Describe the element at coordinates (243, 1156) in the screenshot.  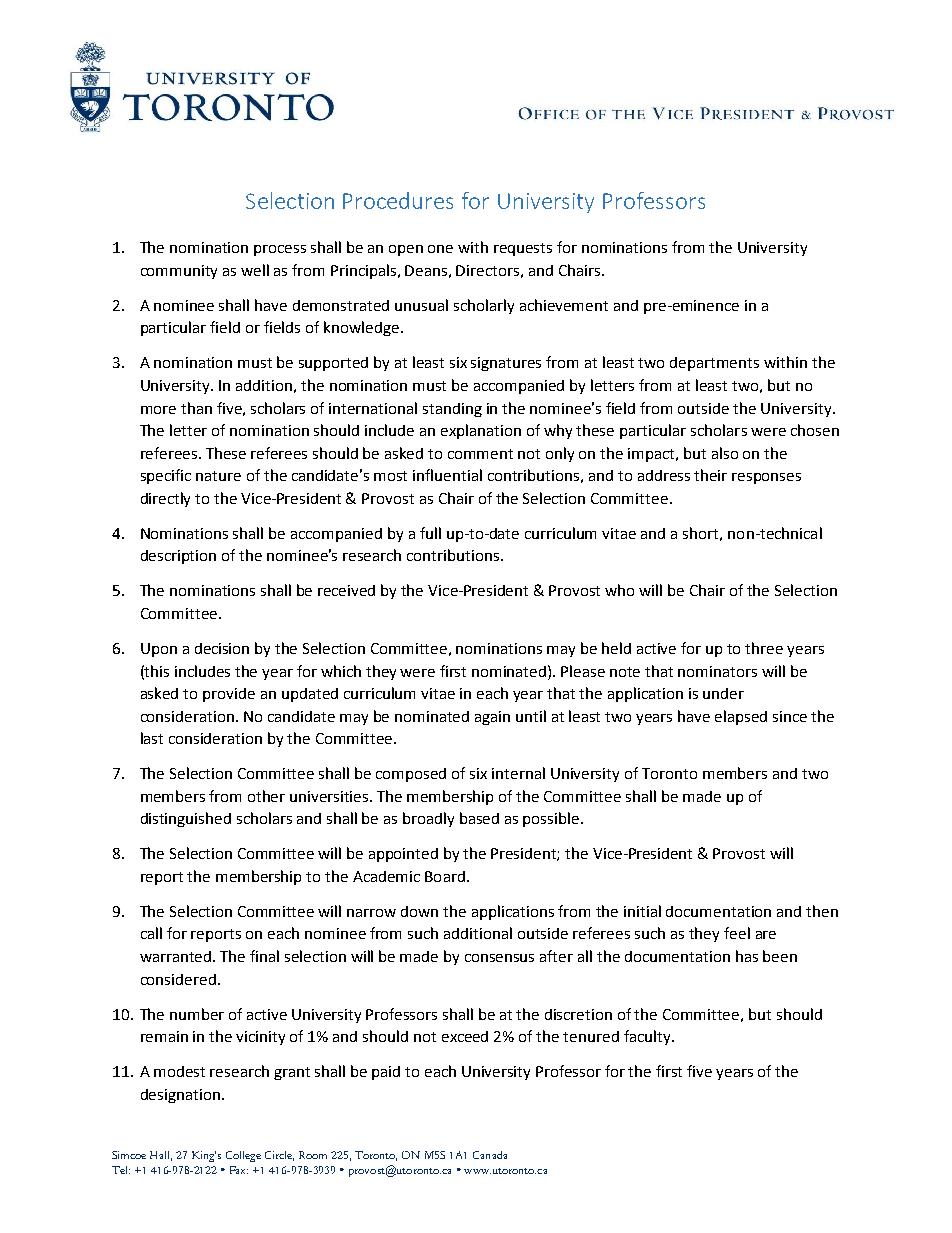
I see `College` at that location.
